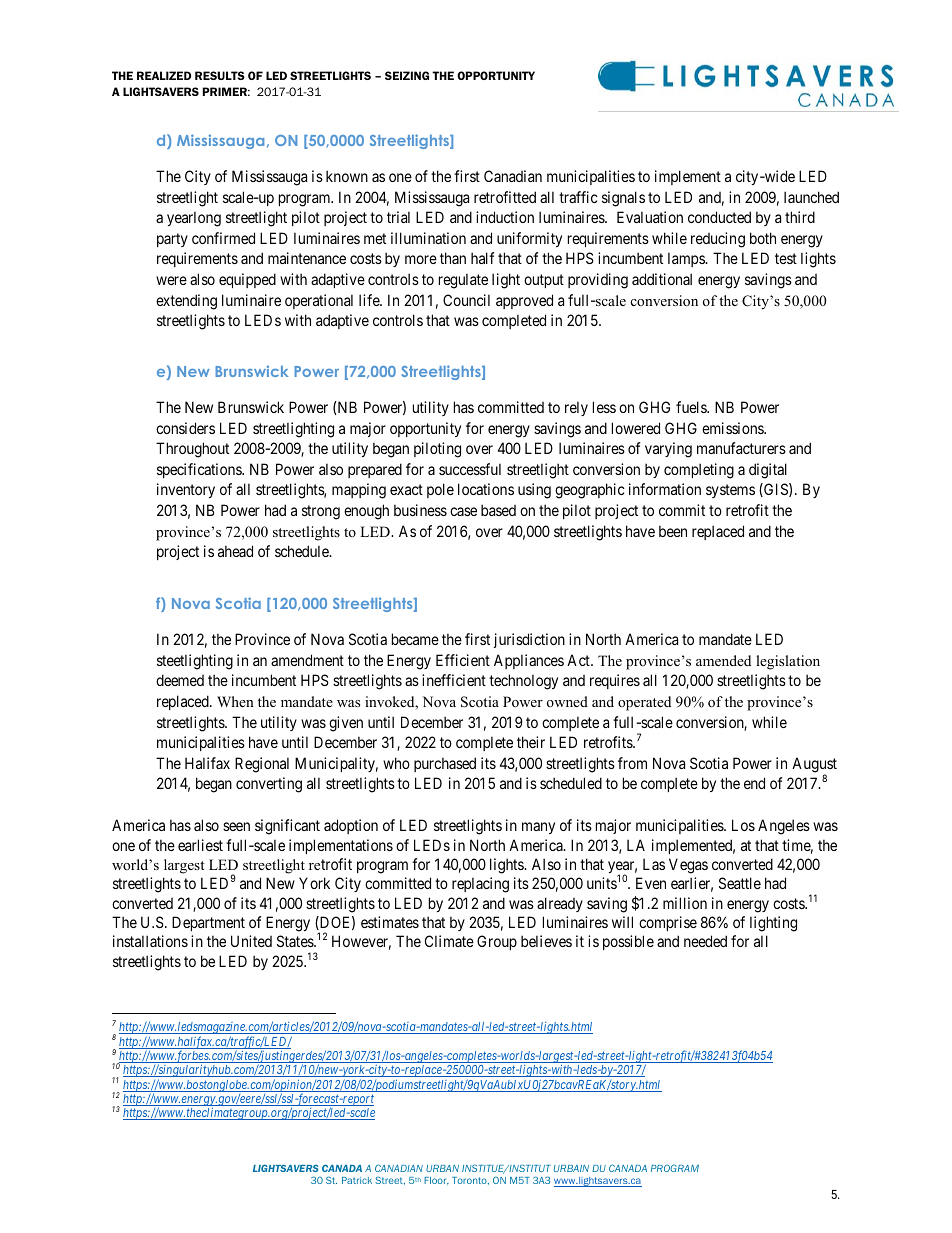 The image size is (952, 1233). What do you see at coordinates (180, 680) in the document?
I see `deemed` at bounding box center [180, 680].
